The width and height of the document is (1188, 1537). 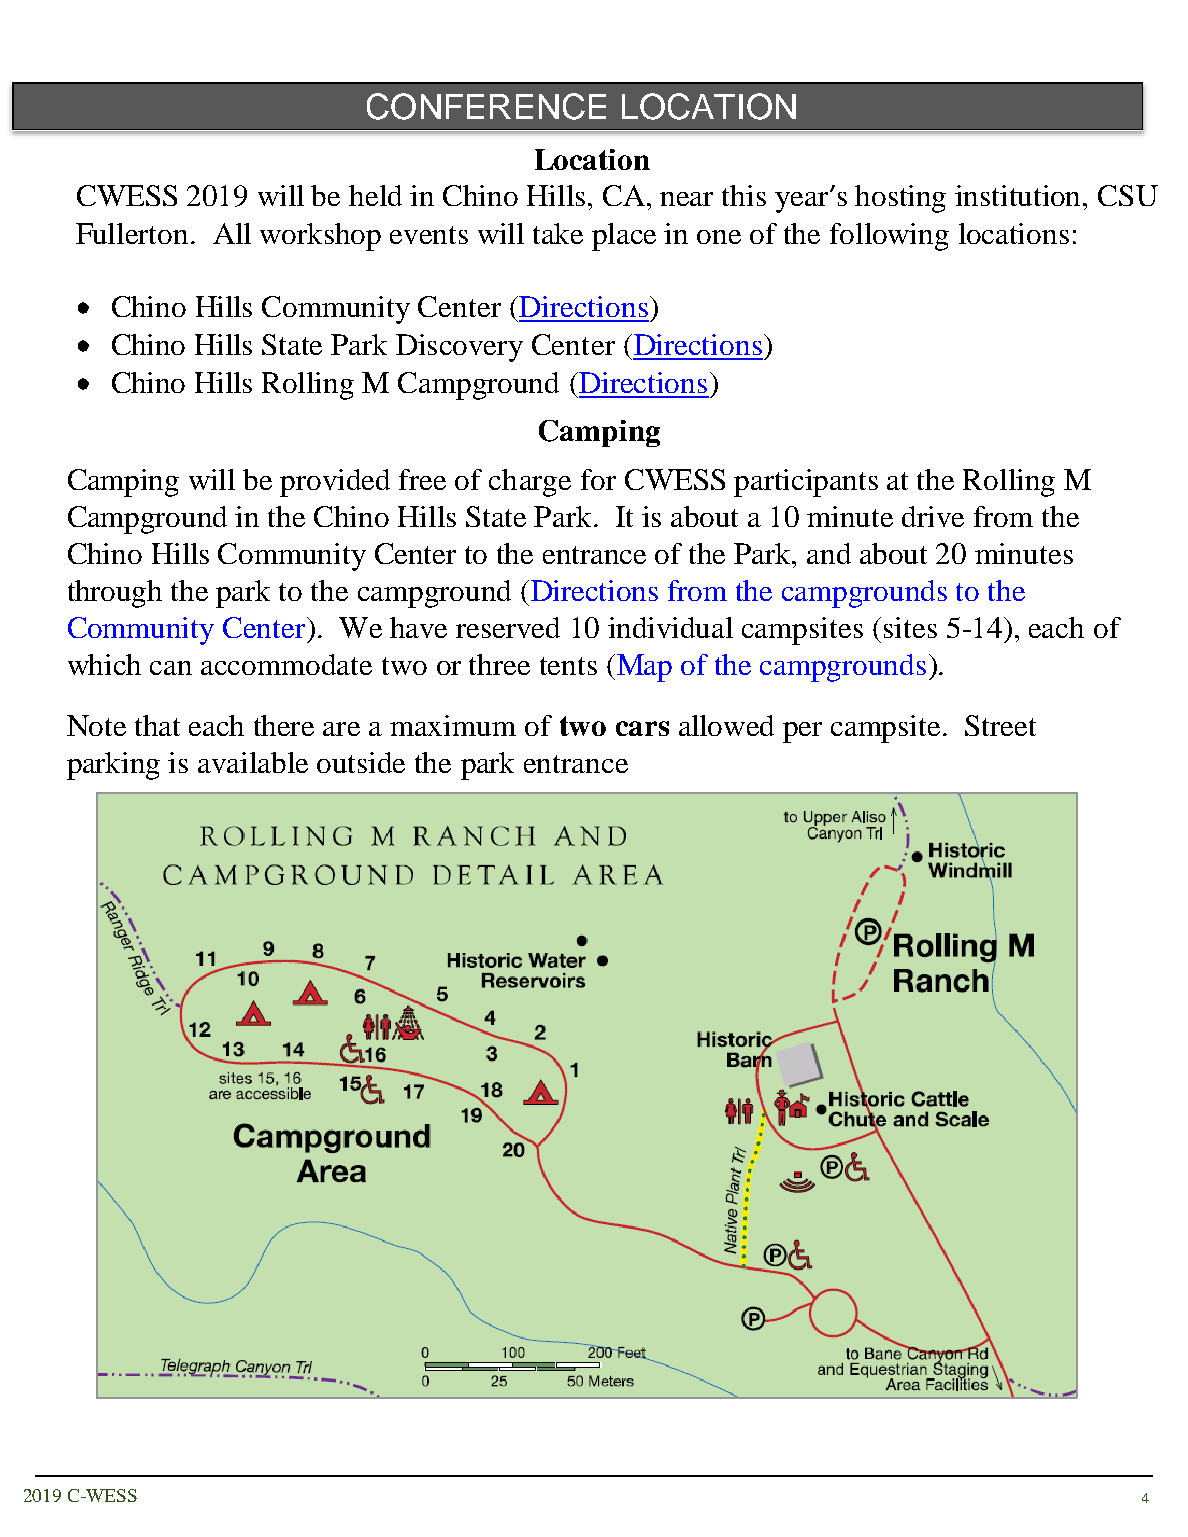 What do you see at coordinates (1000, 725) in the document?
I see `Street` at bounding box center [1000, 725].
